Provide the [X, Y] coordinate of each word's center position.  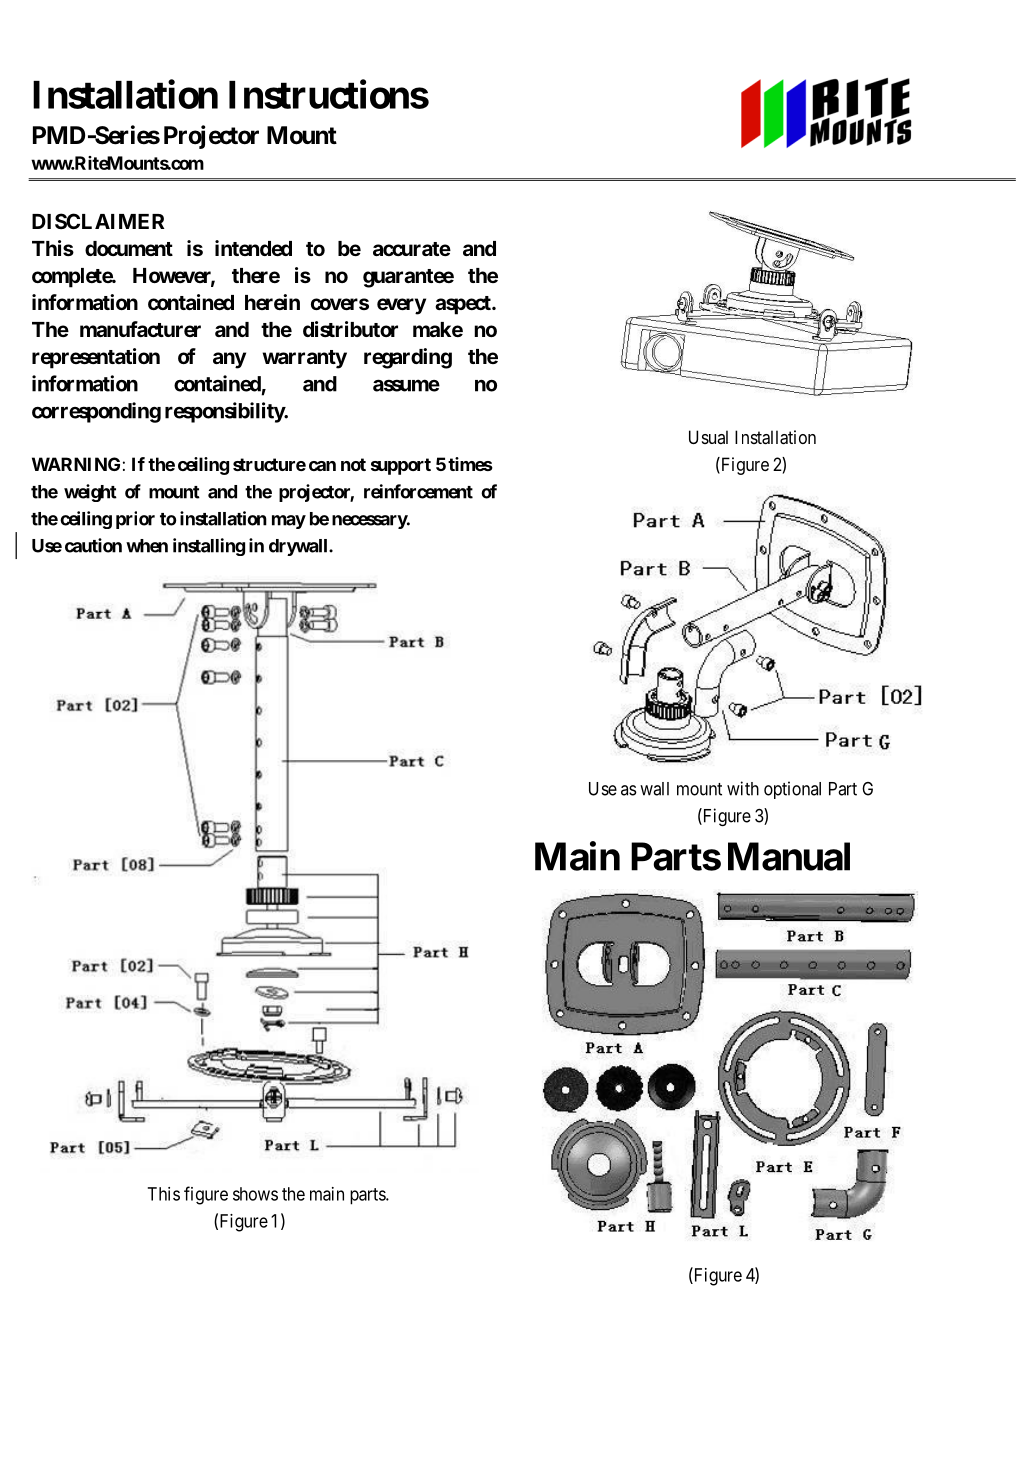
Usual [708, 437]
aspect [464, 305]
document [129, 248]
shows [255, 1194]
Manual [789, 856]
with [743, 788]
